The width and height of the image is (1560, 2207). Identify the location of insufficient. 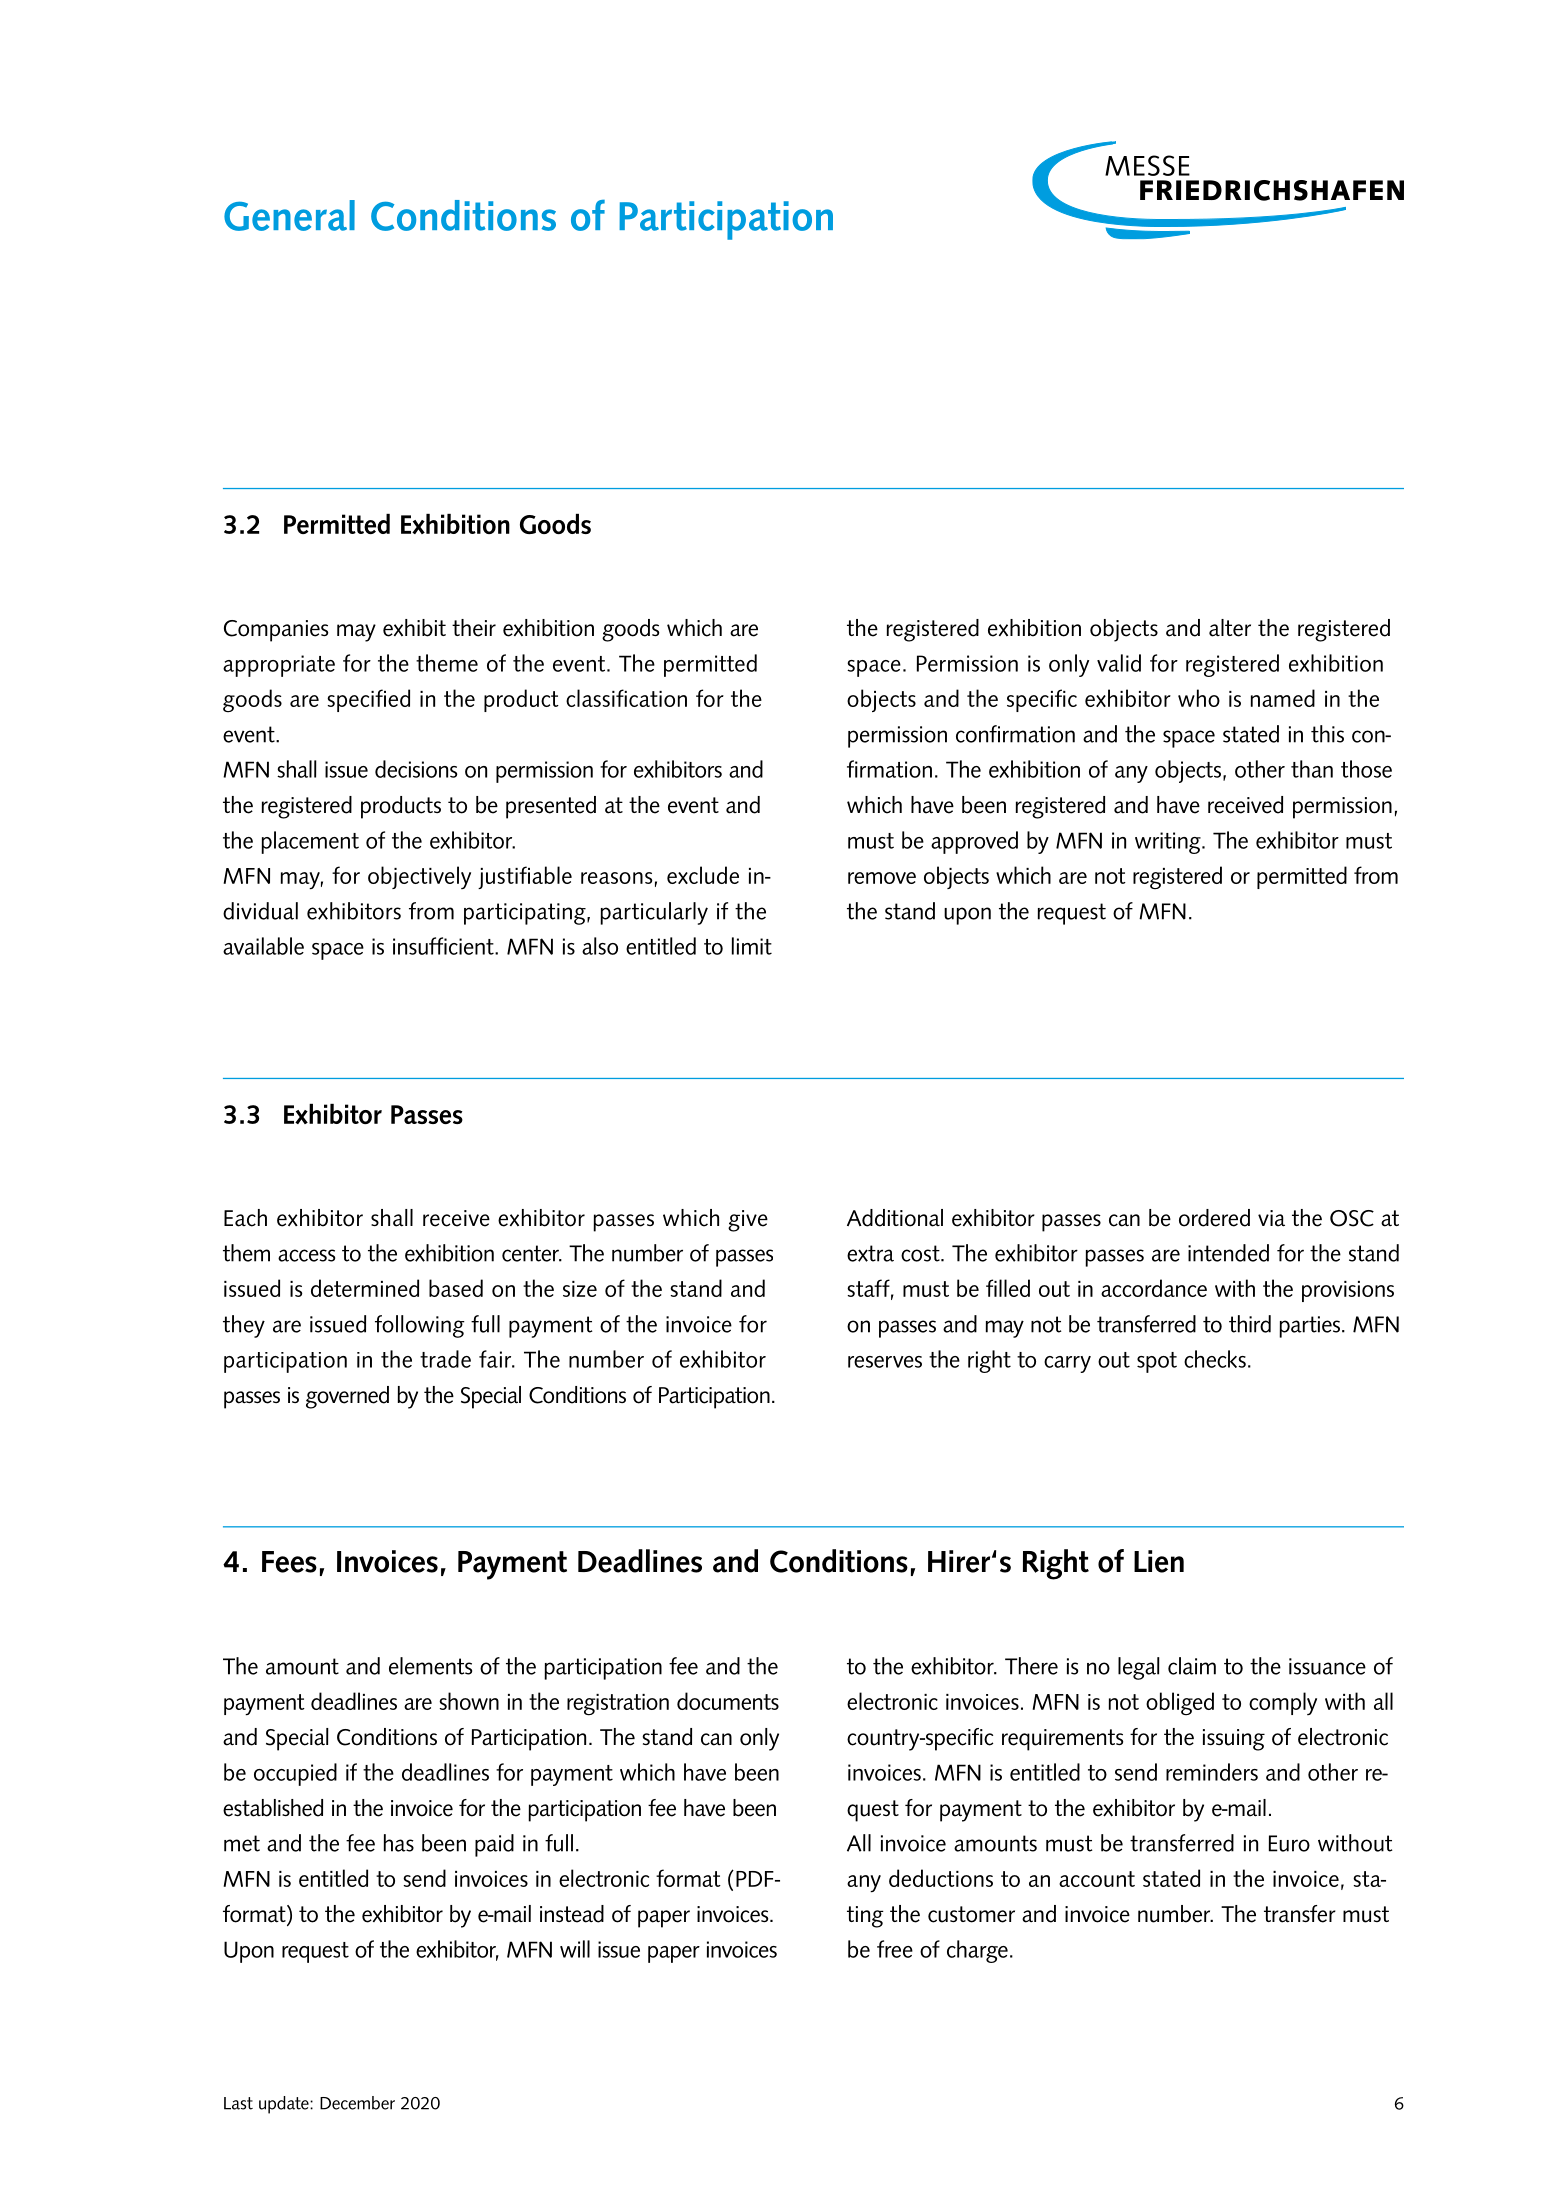
(444, 946).
